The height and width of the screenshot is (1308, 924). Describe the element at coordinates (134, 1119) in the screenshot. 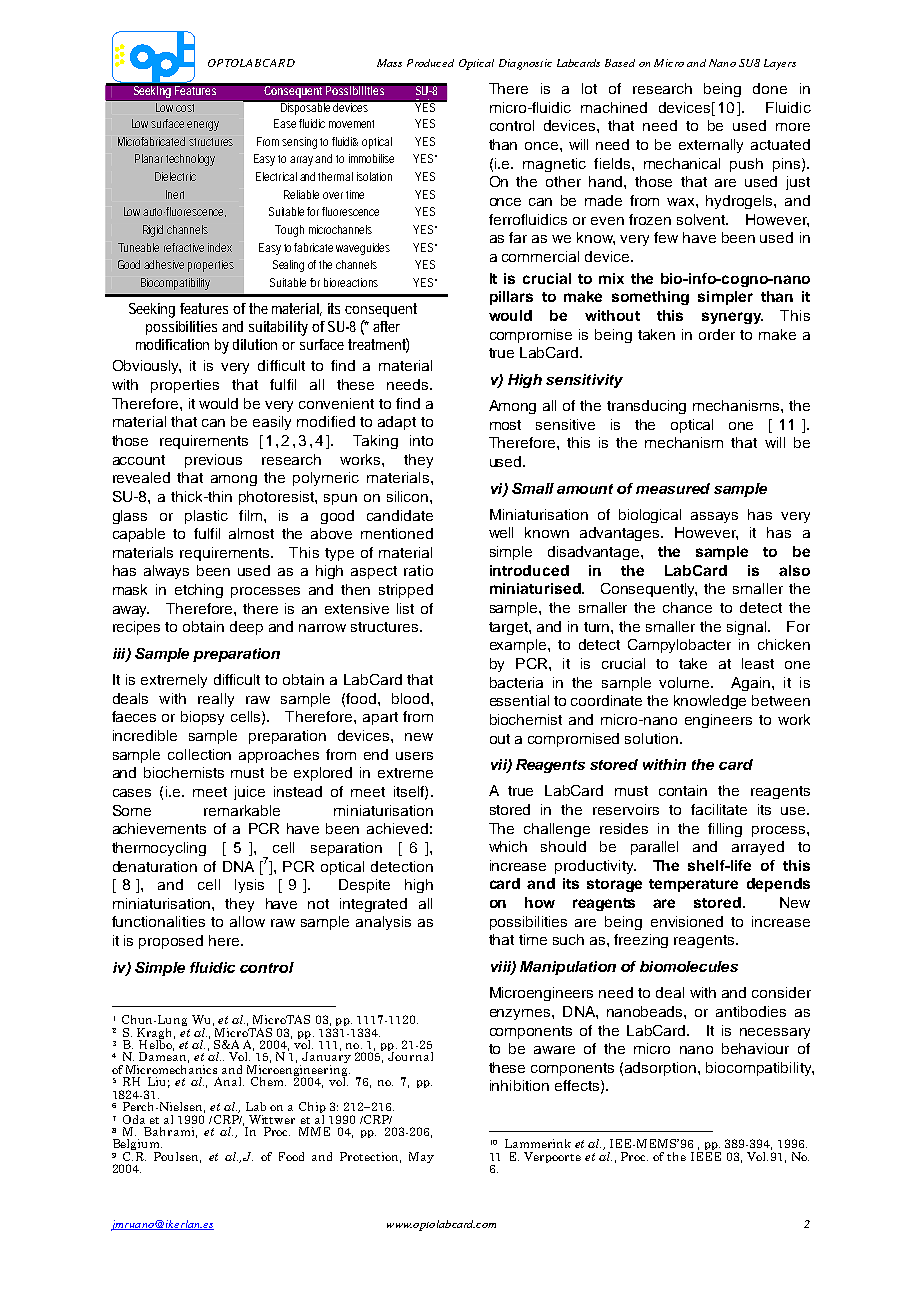

I see `Oda` at that location.
